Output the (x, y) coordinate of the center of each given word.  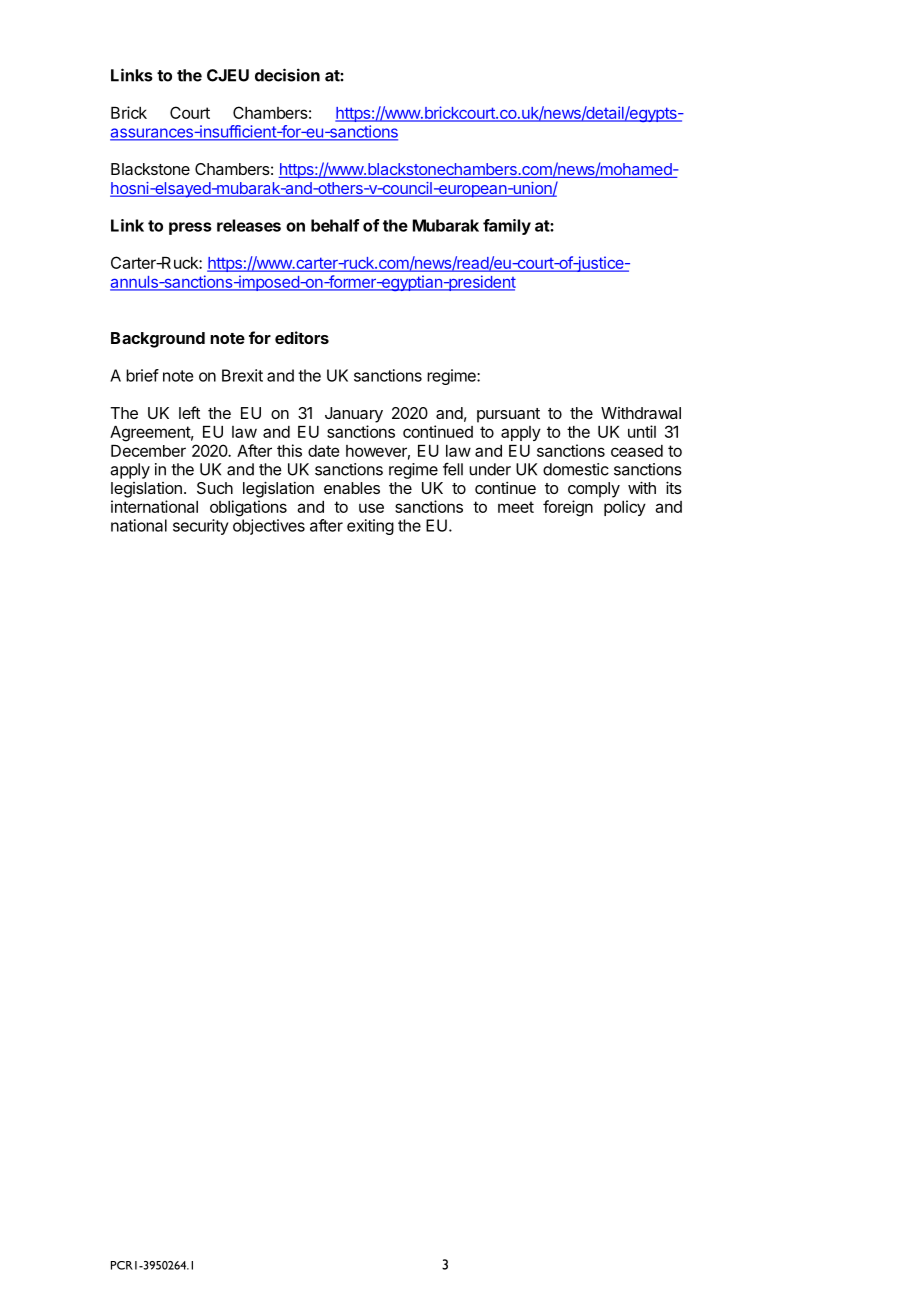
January (354, 415)
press (190, 228)
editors (302, 337)
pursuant (508, 415)
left (189, 412)
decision (287, 75)
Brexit (242, 375)
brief (142, 375)
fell (453, 469)
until (642, 431)
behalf (335, 225)
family (507, 227)
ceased (637, 451)
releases (249, 225)
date (323, 451)
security (201, 527)
